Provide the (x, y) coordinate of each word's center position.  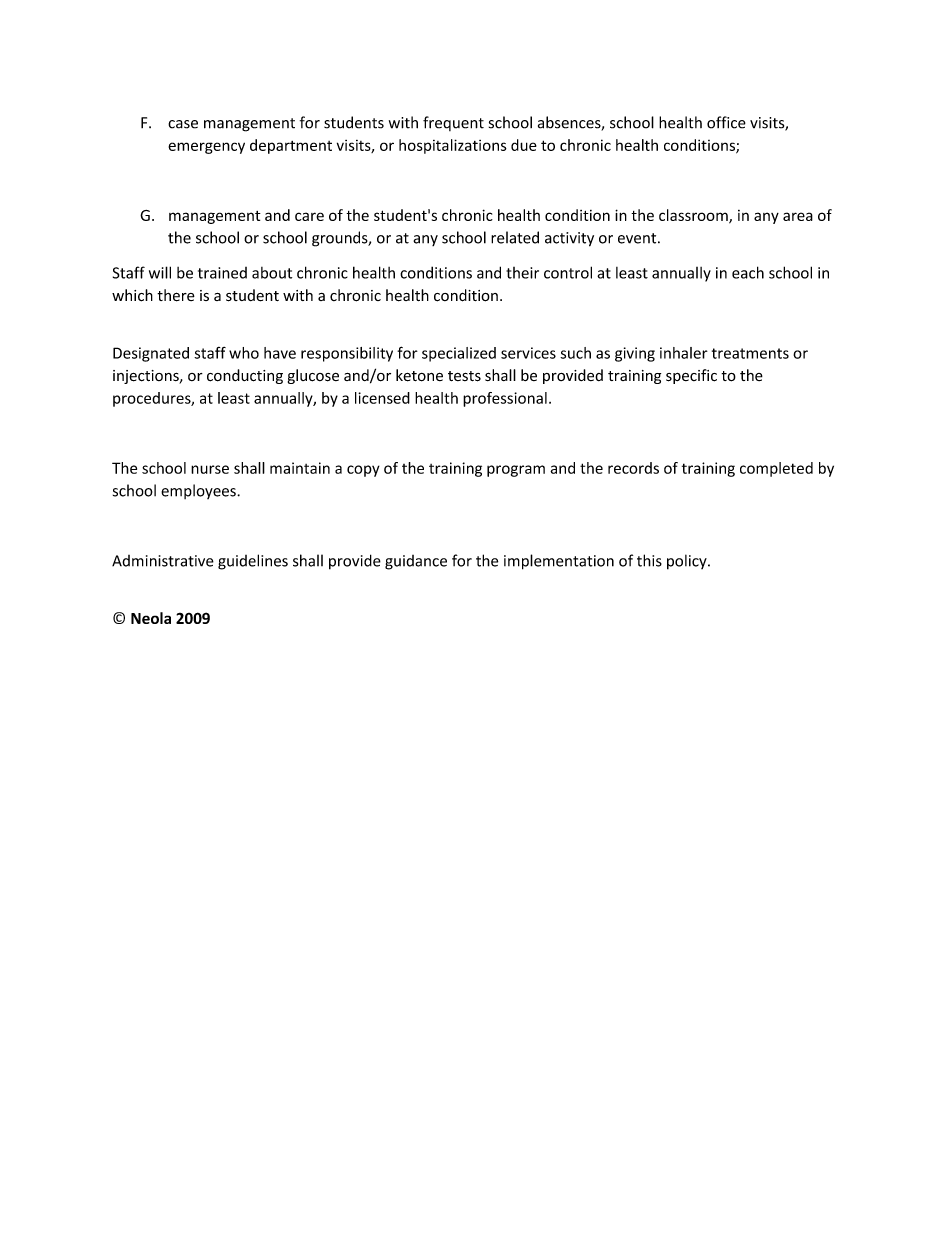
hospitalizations (453, 146)
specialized (459, 354)
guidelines (253, 562)
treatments (750, 353)
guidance (416, 562)
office (726, 122)
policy (688, 562)
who (244, 353)
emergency (206, 148)
